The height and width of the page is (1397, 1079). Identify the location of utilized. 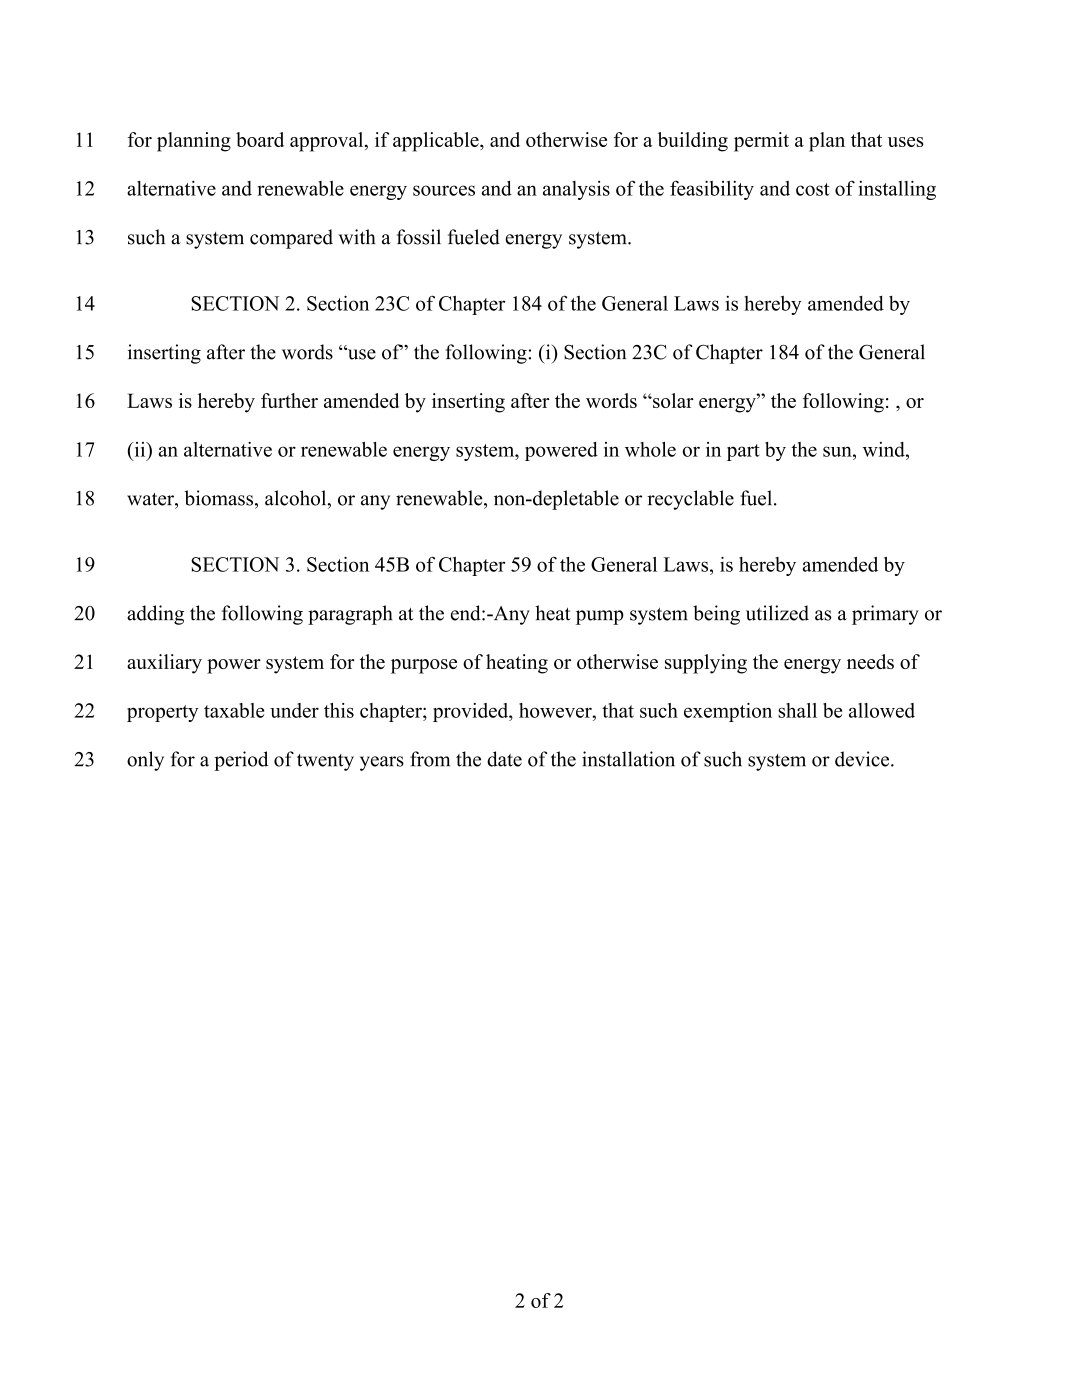
(777, 613).
